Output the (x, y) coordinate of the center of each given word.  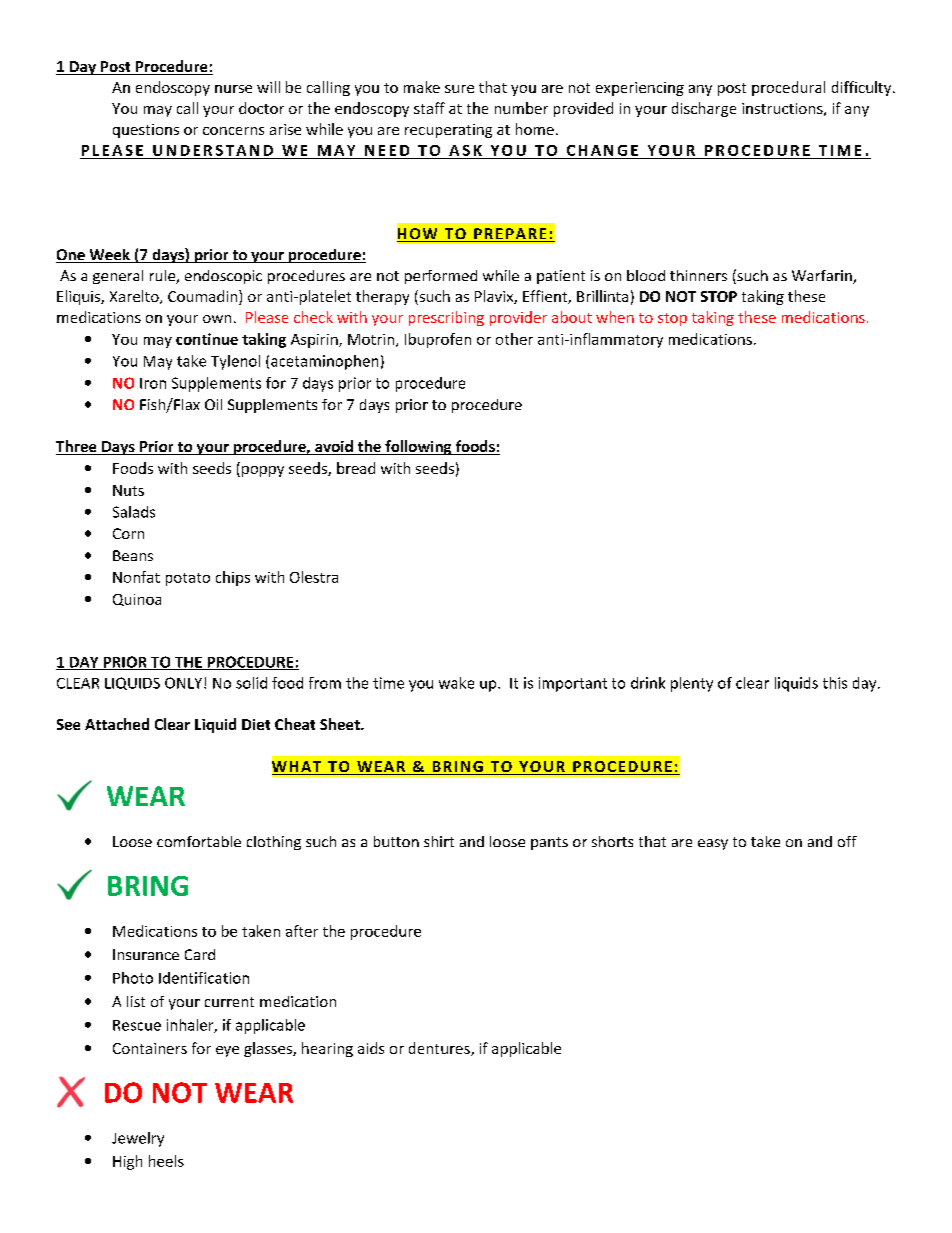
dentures (440, 1049)
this (835, 683)
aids (371, 1048)
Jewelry (138, 1139)
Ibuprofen (438, 340)
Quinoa (137, 600)
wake (456, 683)
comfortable (199, 841)
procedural (788, 88)
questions (146, 131)
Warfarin (823, 277)
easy (713, 844)
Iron (153, 383)
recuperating (448, 131)
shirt (439, 841)
